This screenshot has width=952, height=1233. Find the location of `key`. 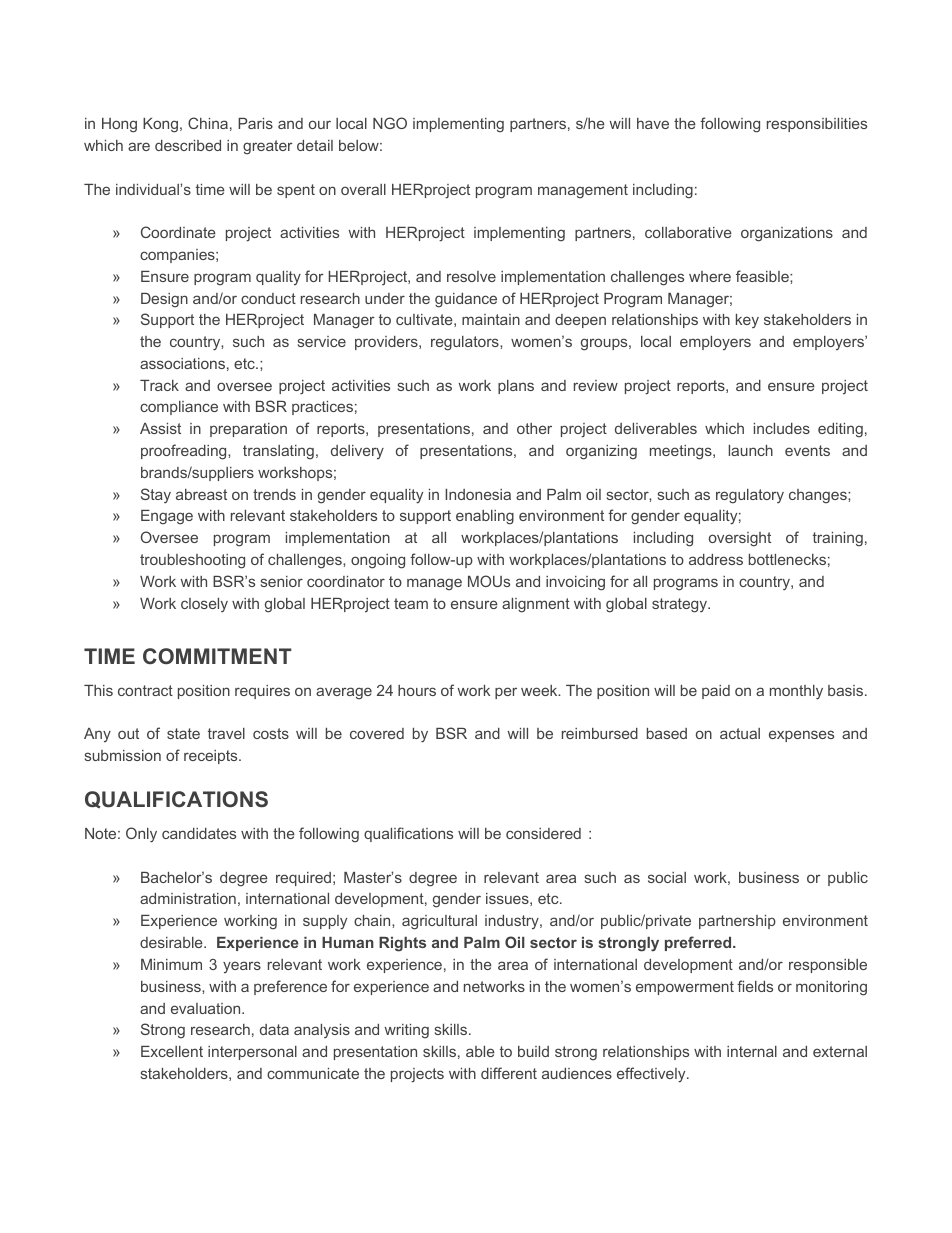

key is located at coordinates (747, 321).
